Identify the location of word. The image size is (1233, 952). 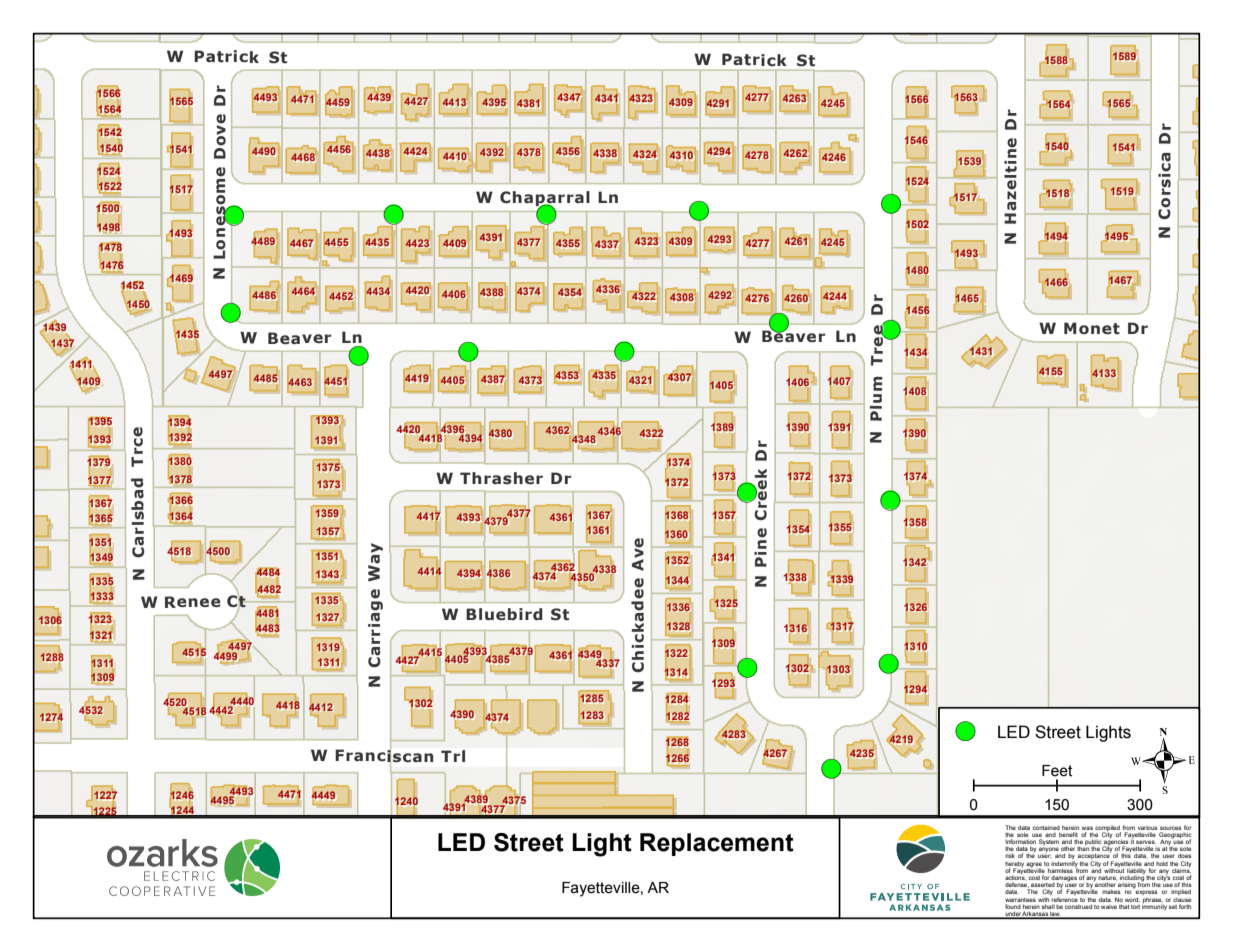
(1132, 900).
